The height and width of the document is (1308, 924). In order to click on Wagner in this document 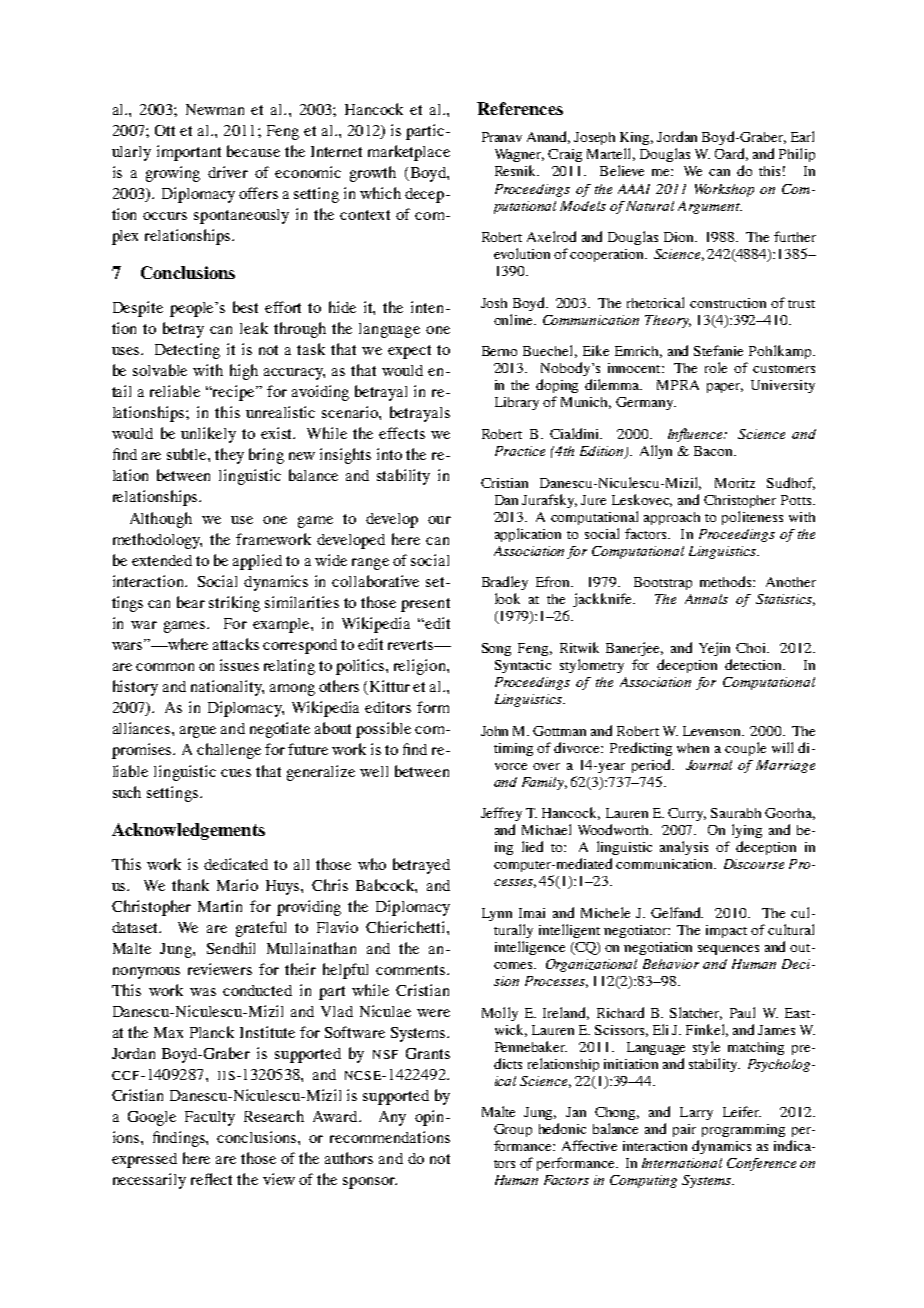, I will do `click(519, 155)`.
